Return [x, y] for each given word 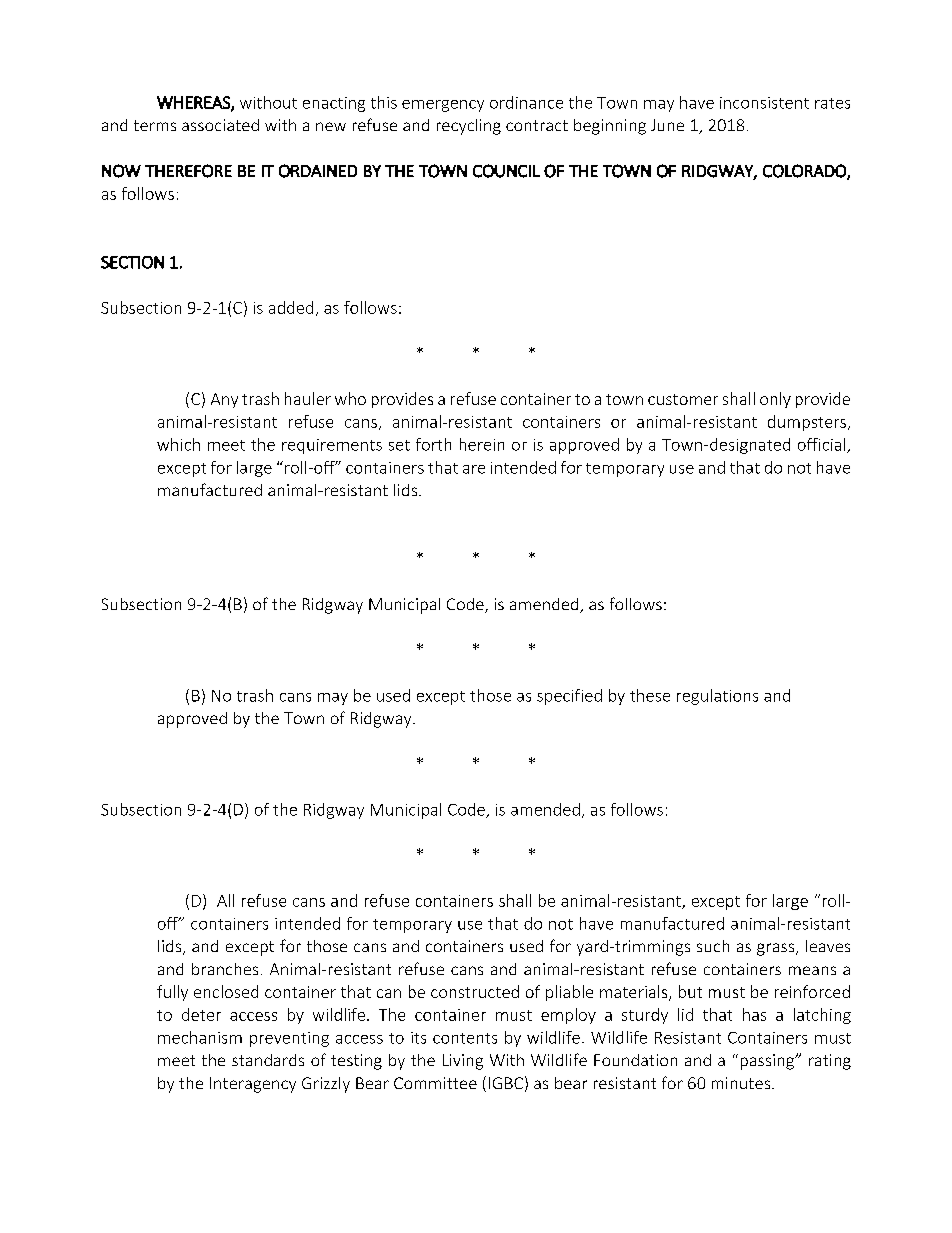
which [178, 444]
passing [768, 1062]
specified [569, 697]
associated [220, 125]
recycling [469, 127]
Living [463, 1062]
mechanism [200, 1037]
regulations [717, 697]
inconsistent [764, 103]
